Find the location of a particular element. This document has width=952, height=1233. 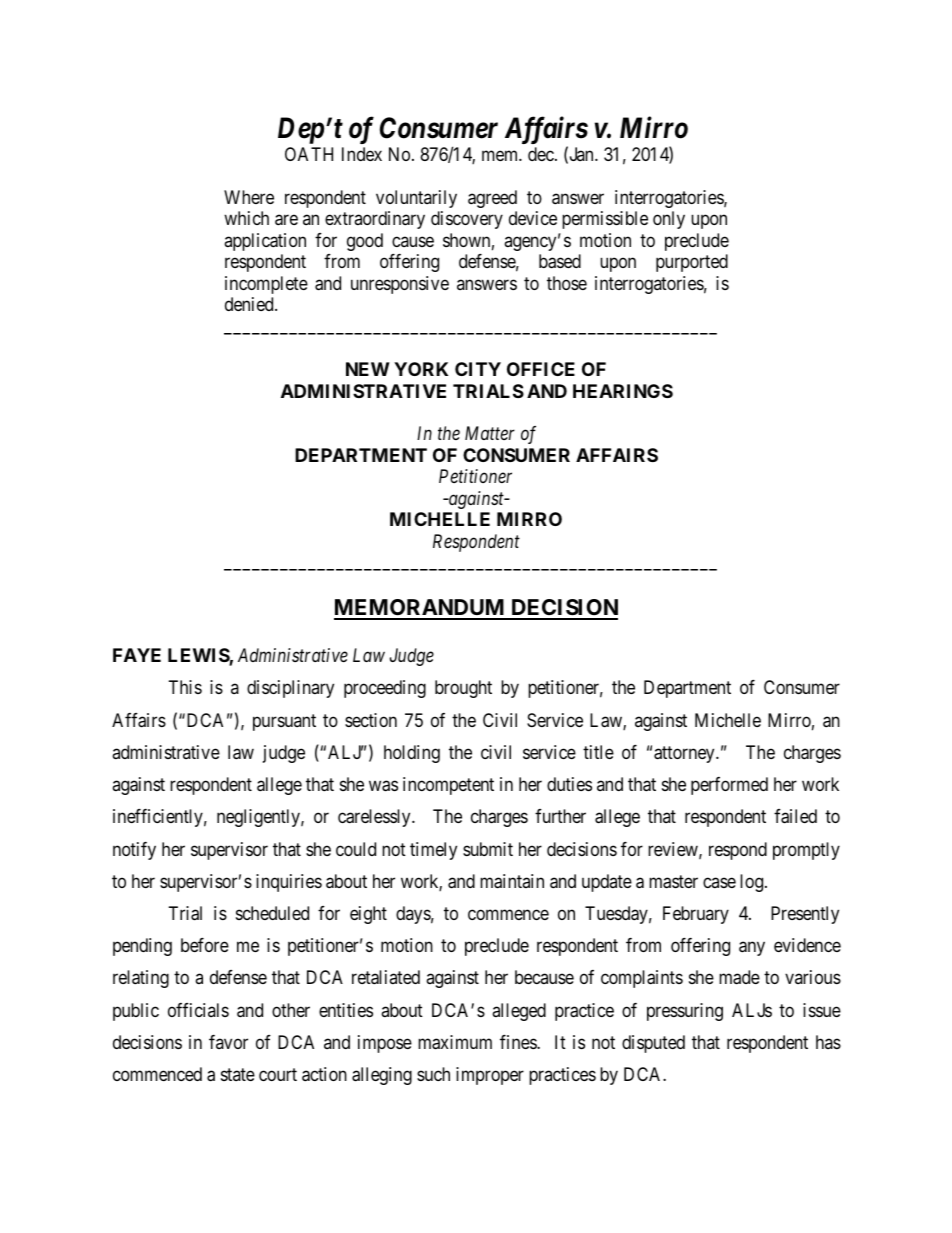

MEMORANDUM is located at coordinates (420, 609).
